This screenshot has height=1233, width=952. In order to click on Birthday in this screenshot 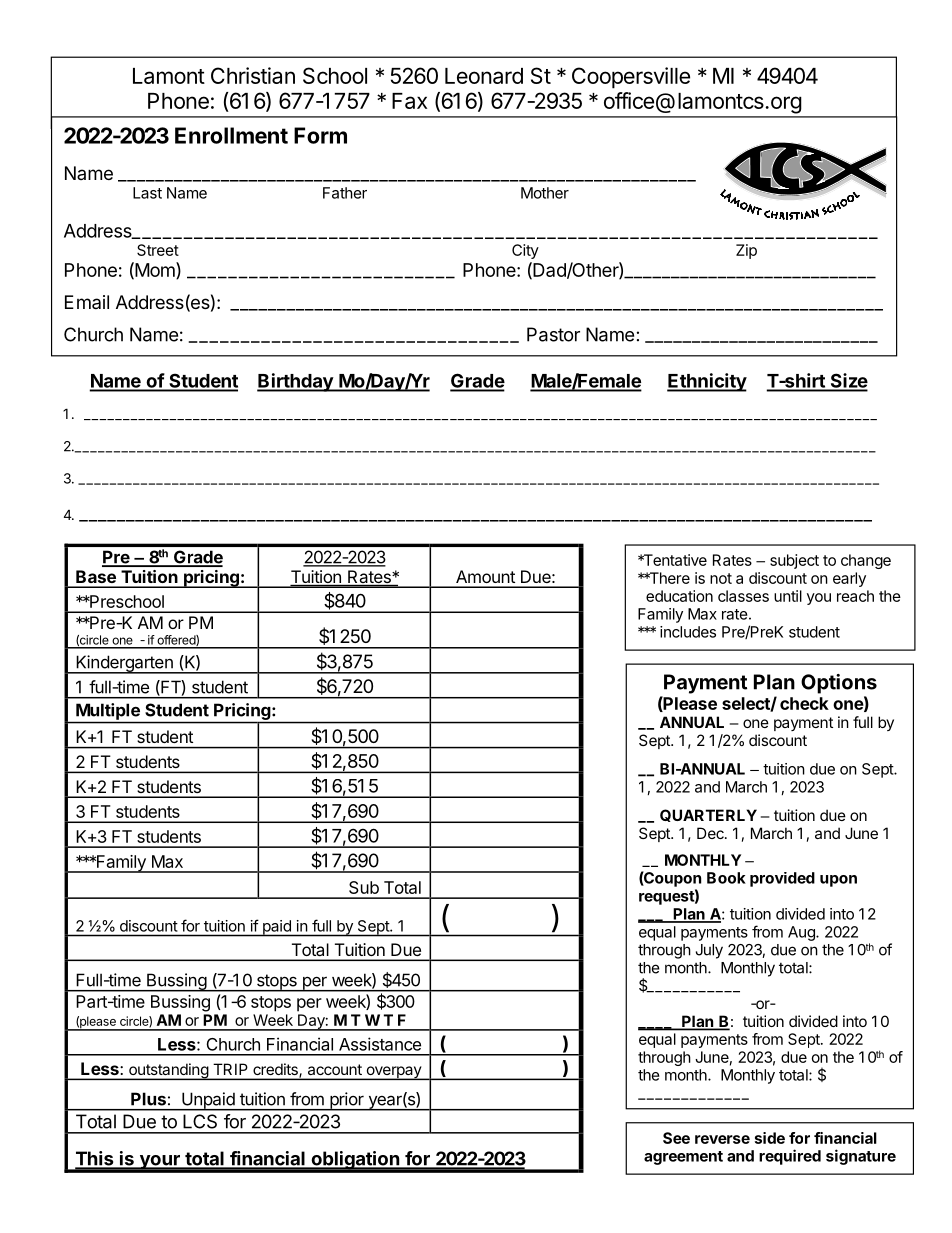, I will do `click(296, 382)`.
